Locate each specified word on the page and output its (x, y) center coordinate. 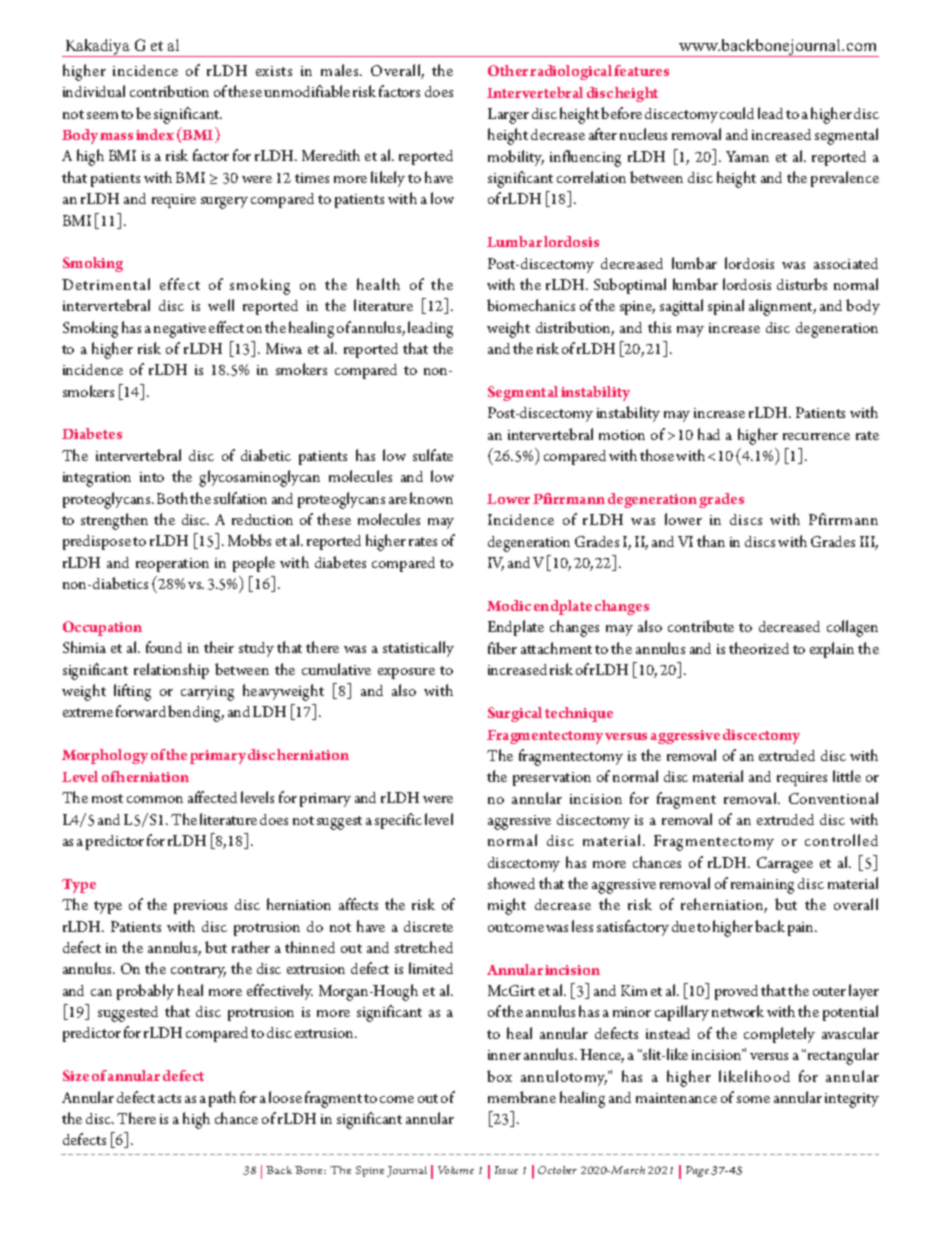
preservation (552, 779)
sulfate (433, 455)
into (152, 477)
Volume (456, 1170)
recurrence (816, 436)
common (155, 799)
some (753, 1099)
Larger (508, 116)
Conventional (833, 798)
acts (169, 1098)
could (737, 113)
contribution (169, 91)
